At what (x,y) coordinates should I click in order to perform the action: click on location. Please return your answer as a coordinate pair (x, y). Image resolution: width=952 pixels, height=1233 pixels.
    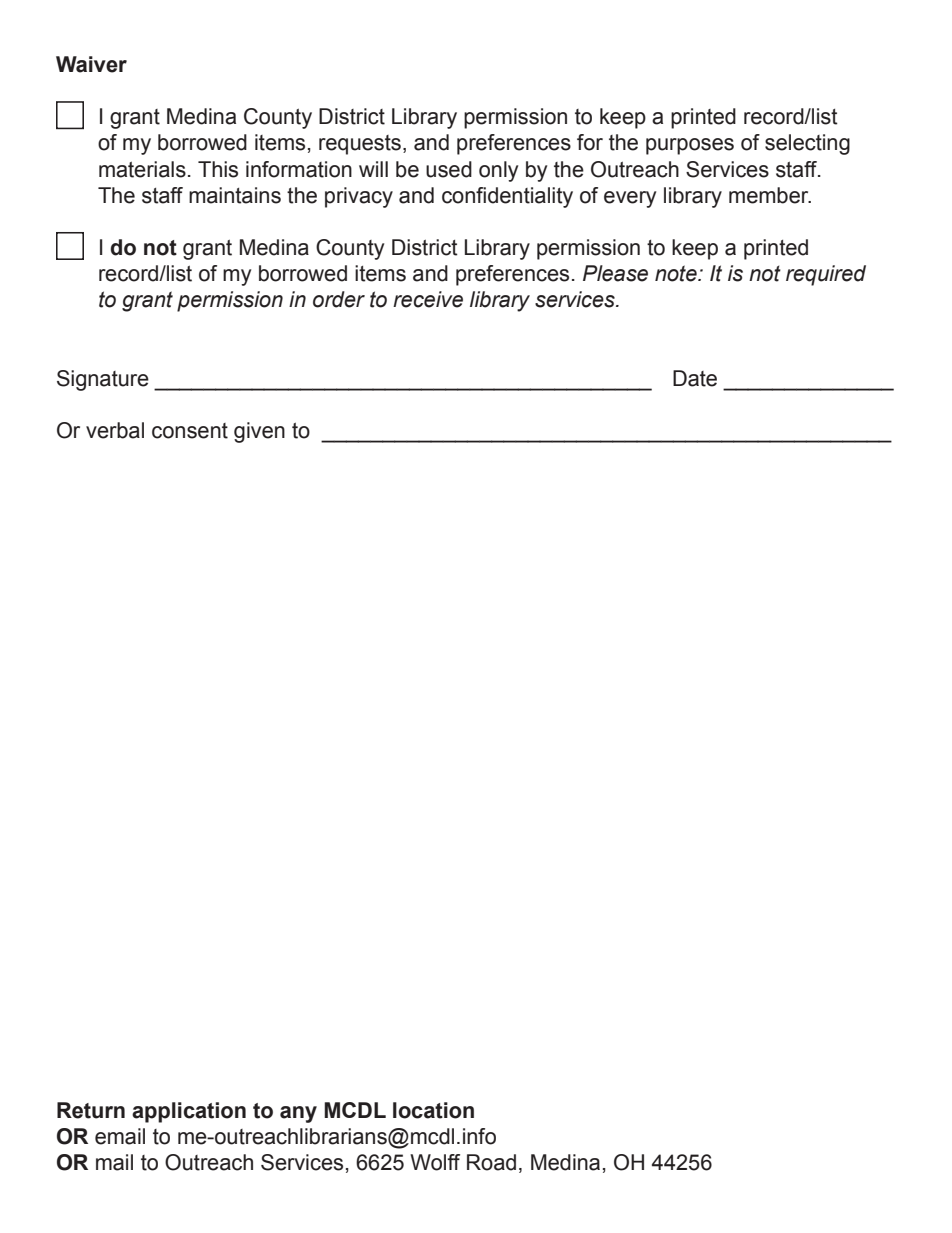
    Looking at the image, I should click on (433, 1110).
